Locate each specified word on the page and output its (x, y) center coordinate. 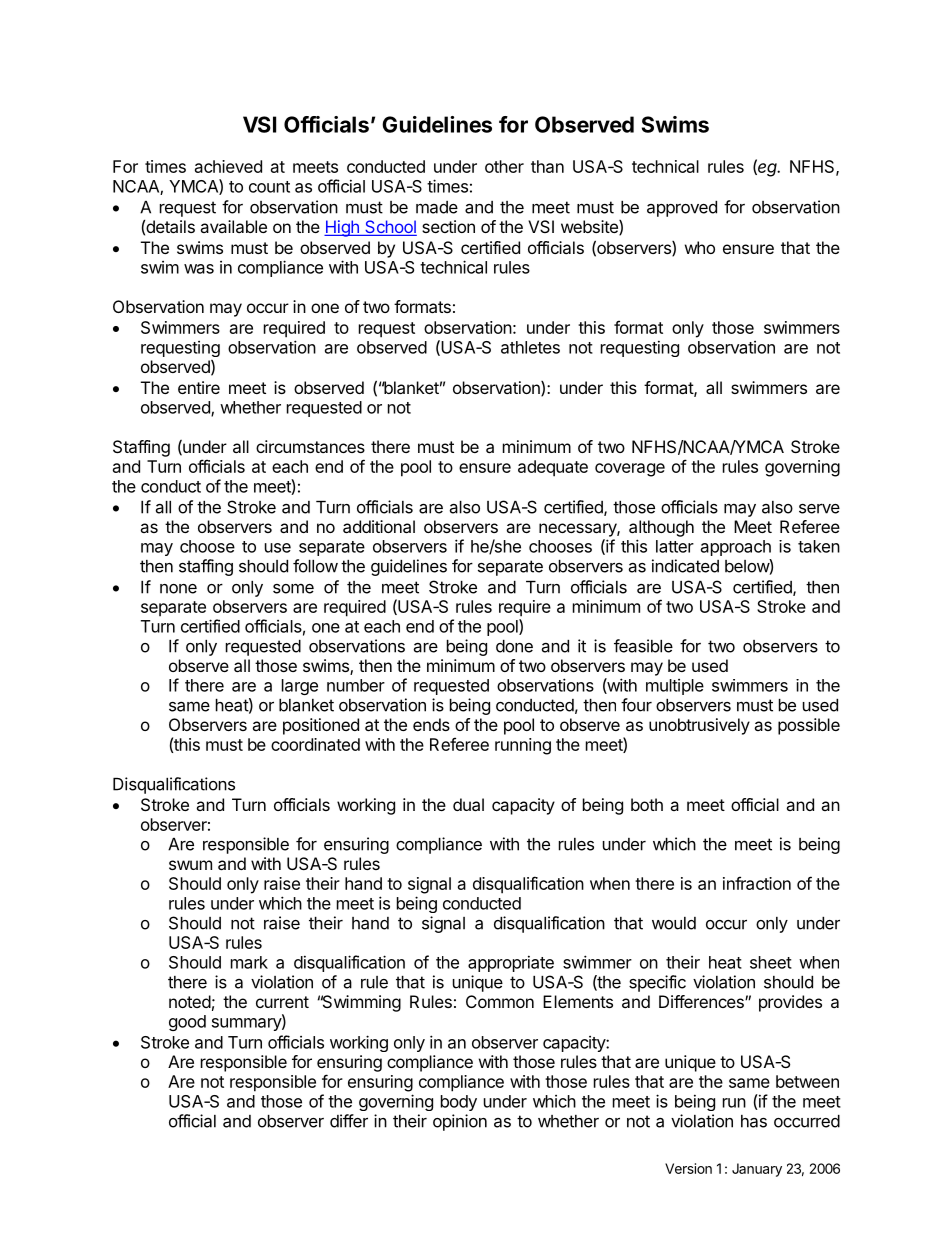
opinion (460, 1122)
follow (315, 566)
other (504, 166)
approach (736, 548)
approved (682, 209)
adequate (553, 468)
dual (468, 804)
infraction (757, 883)
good (187, 1023)
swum (190, 865)
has (754, 1121)
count (269, 187)
